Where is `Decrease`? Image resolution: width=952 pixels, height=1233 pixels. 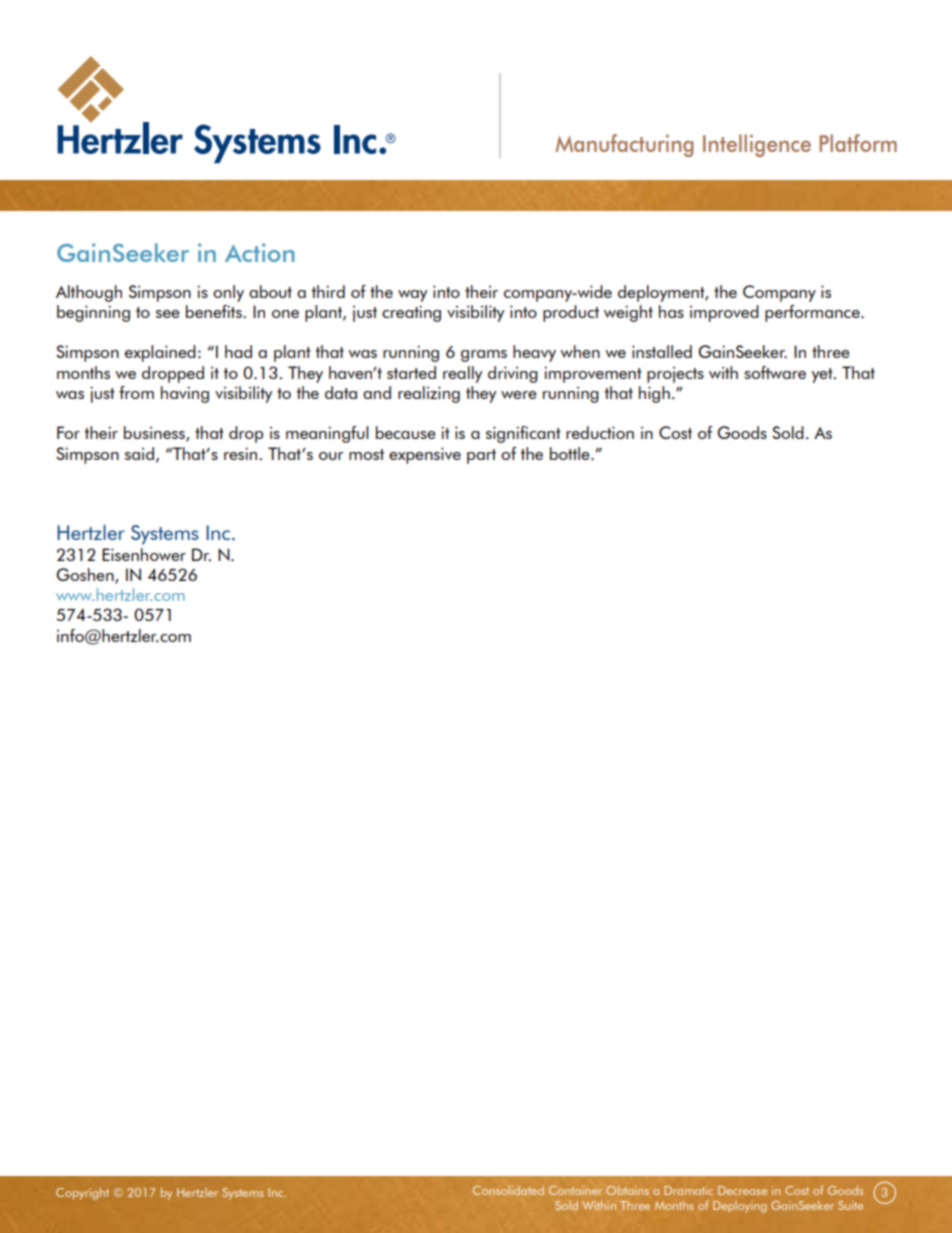 Decrease is located at coordinates (742, 1190).
